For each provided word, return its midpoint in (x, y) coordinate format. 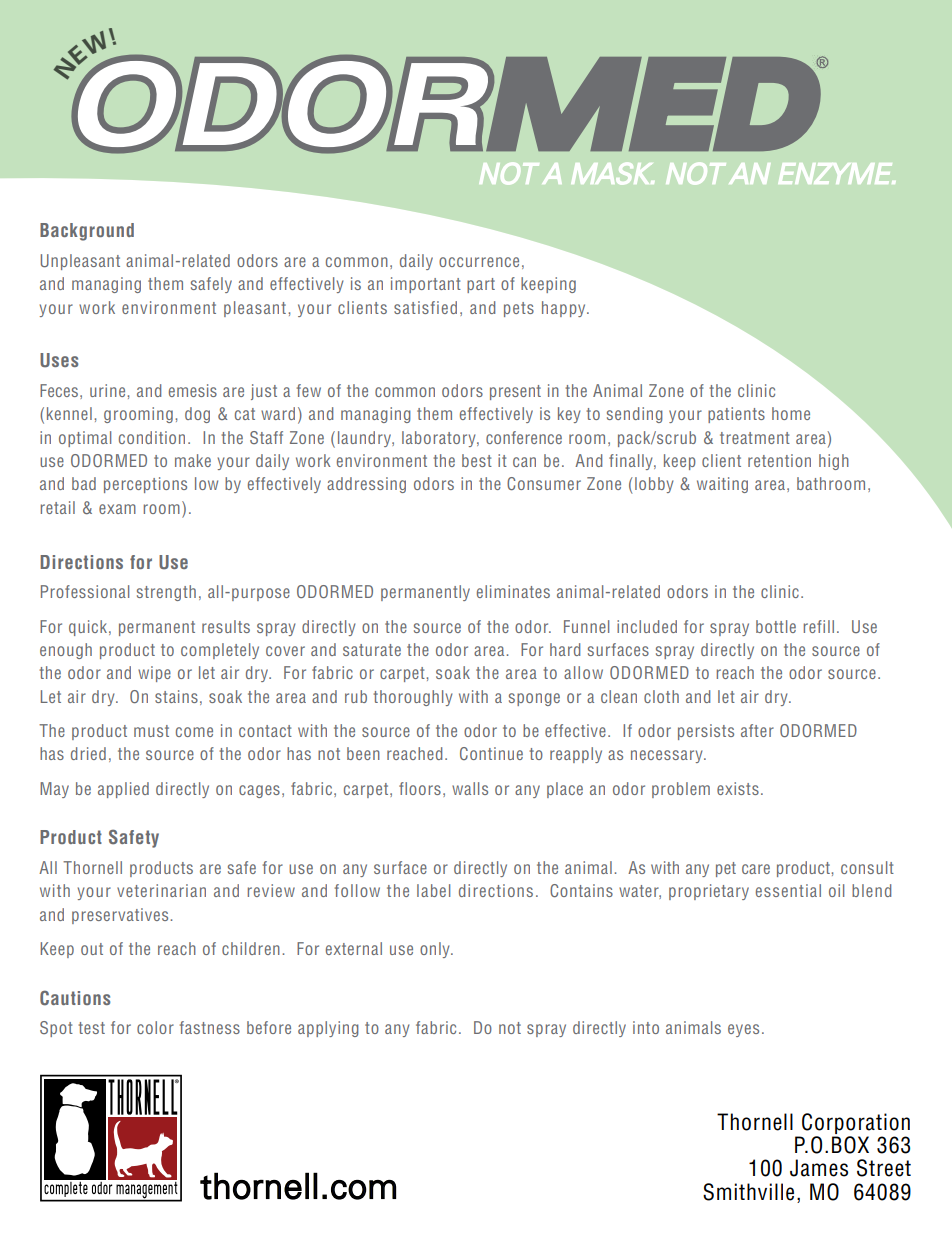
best (477, 460)
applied (123, 790)
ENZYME (836, 173)
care (756, 869)
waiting (722, 485)
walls (470, 788)
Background (87, 232)
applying (328, 1029)
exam (117, 509)
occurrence (479, 262)
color (155, 1027)
